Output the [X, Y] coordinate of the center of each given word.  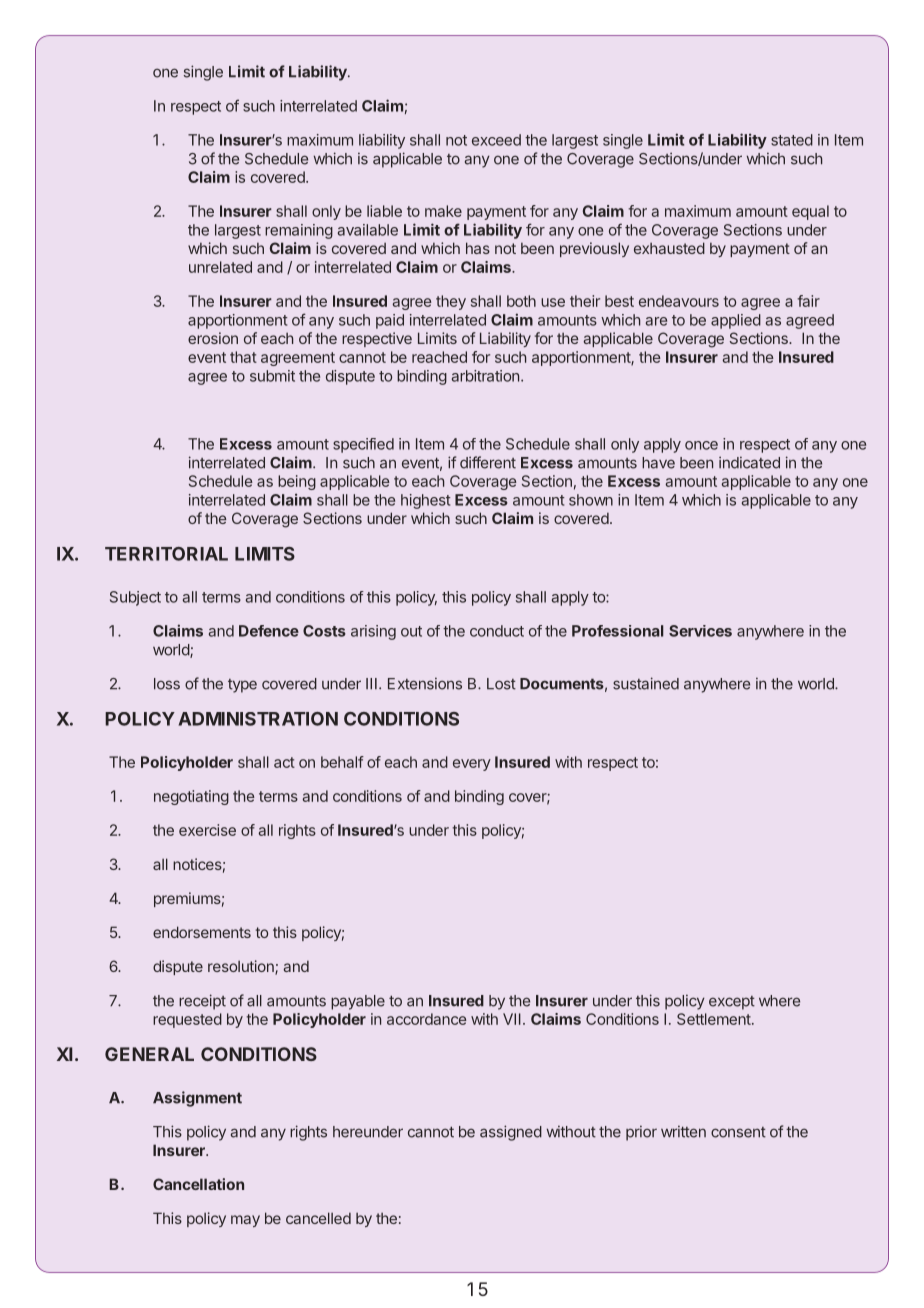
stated [792, 140]
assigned [511, 1133]
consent [738, 1132]
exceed [496, 140]
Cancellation [198, 1184]
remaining [299, 231]
